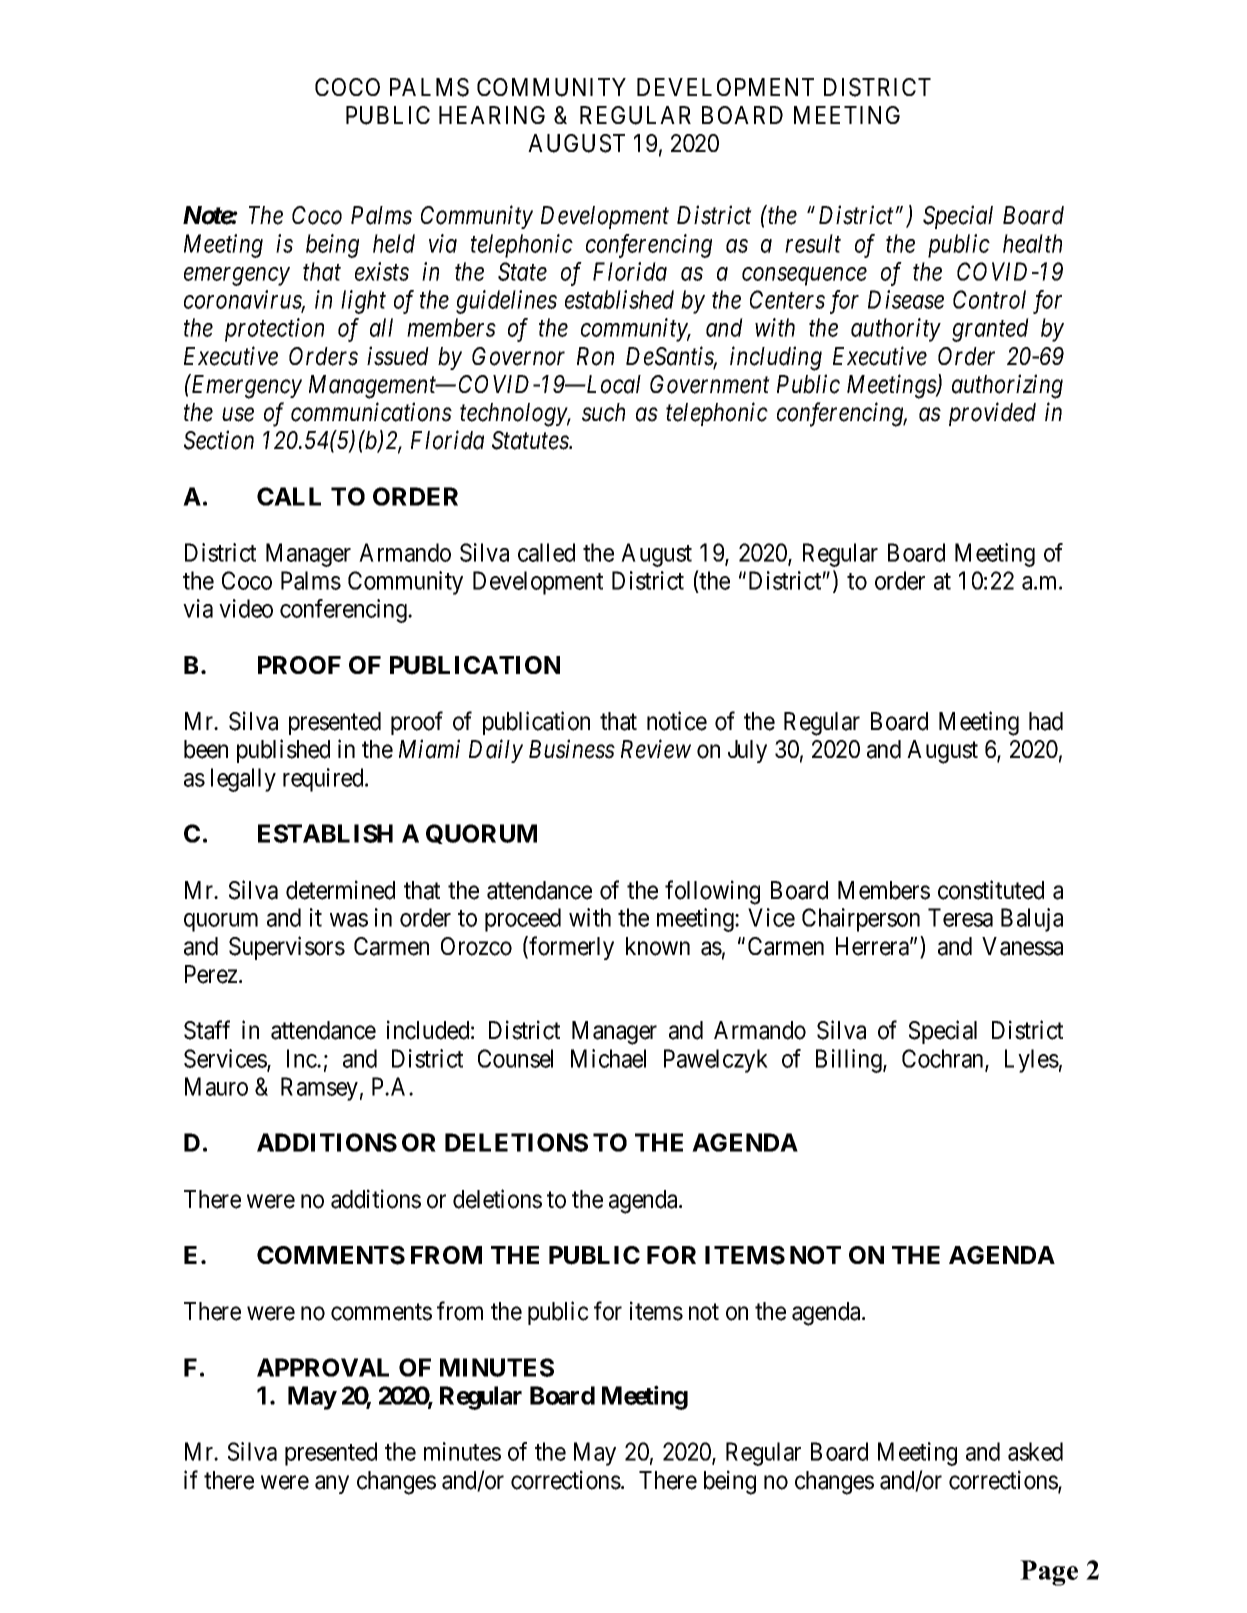  I want to click on APPROVAL, so click(323, 1367).
